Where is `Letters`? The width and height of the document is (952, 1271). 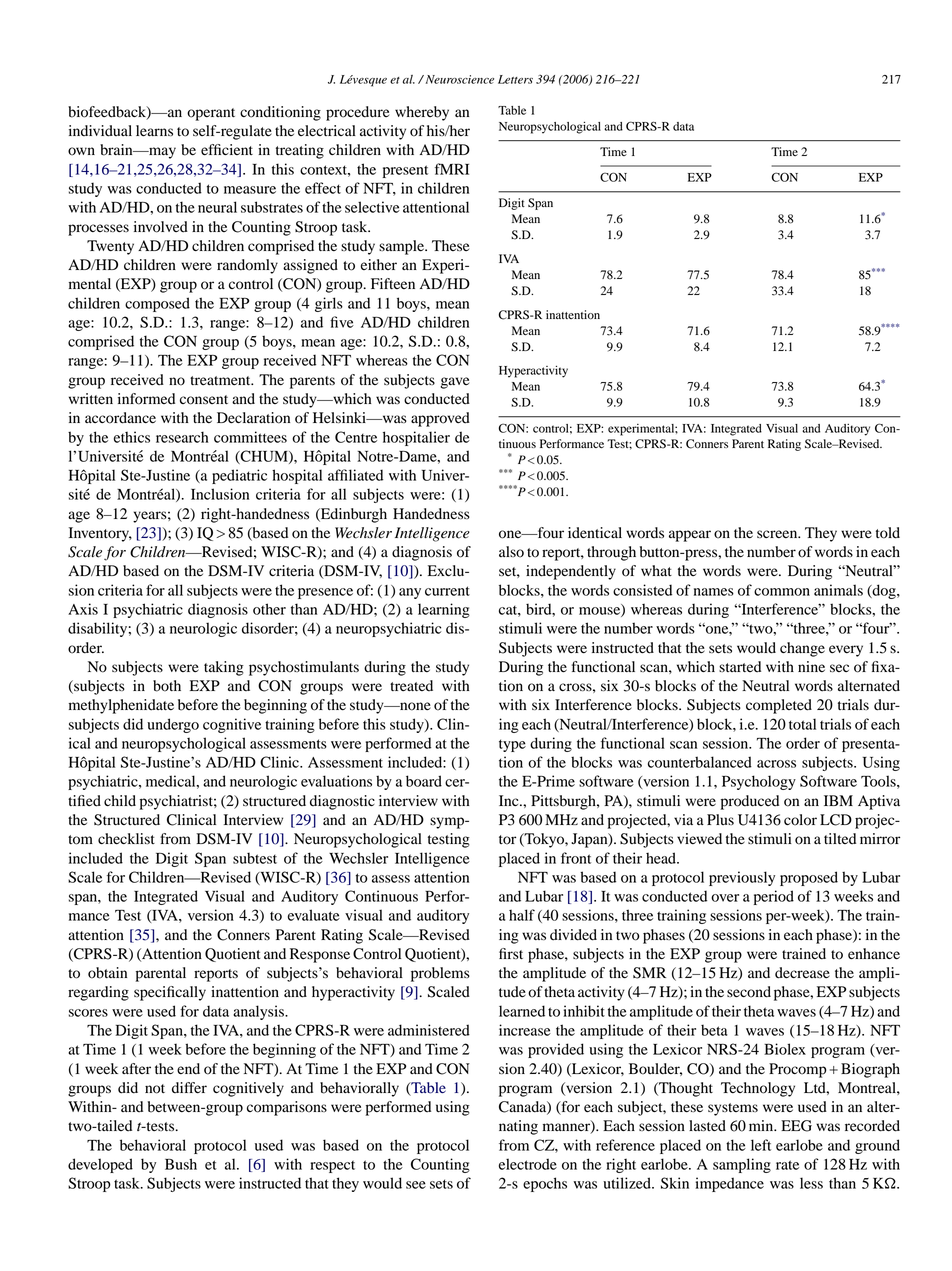 Letters is located at coordinates (515, 79).
